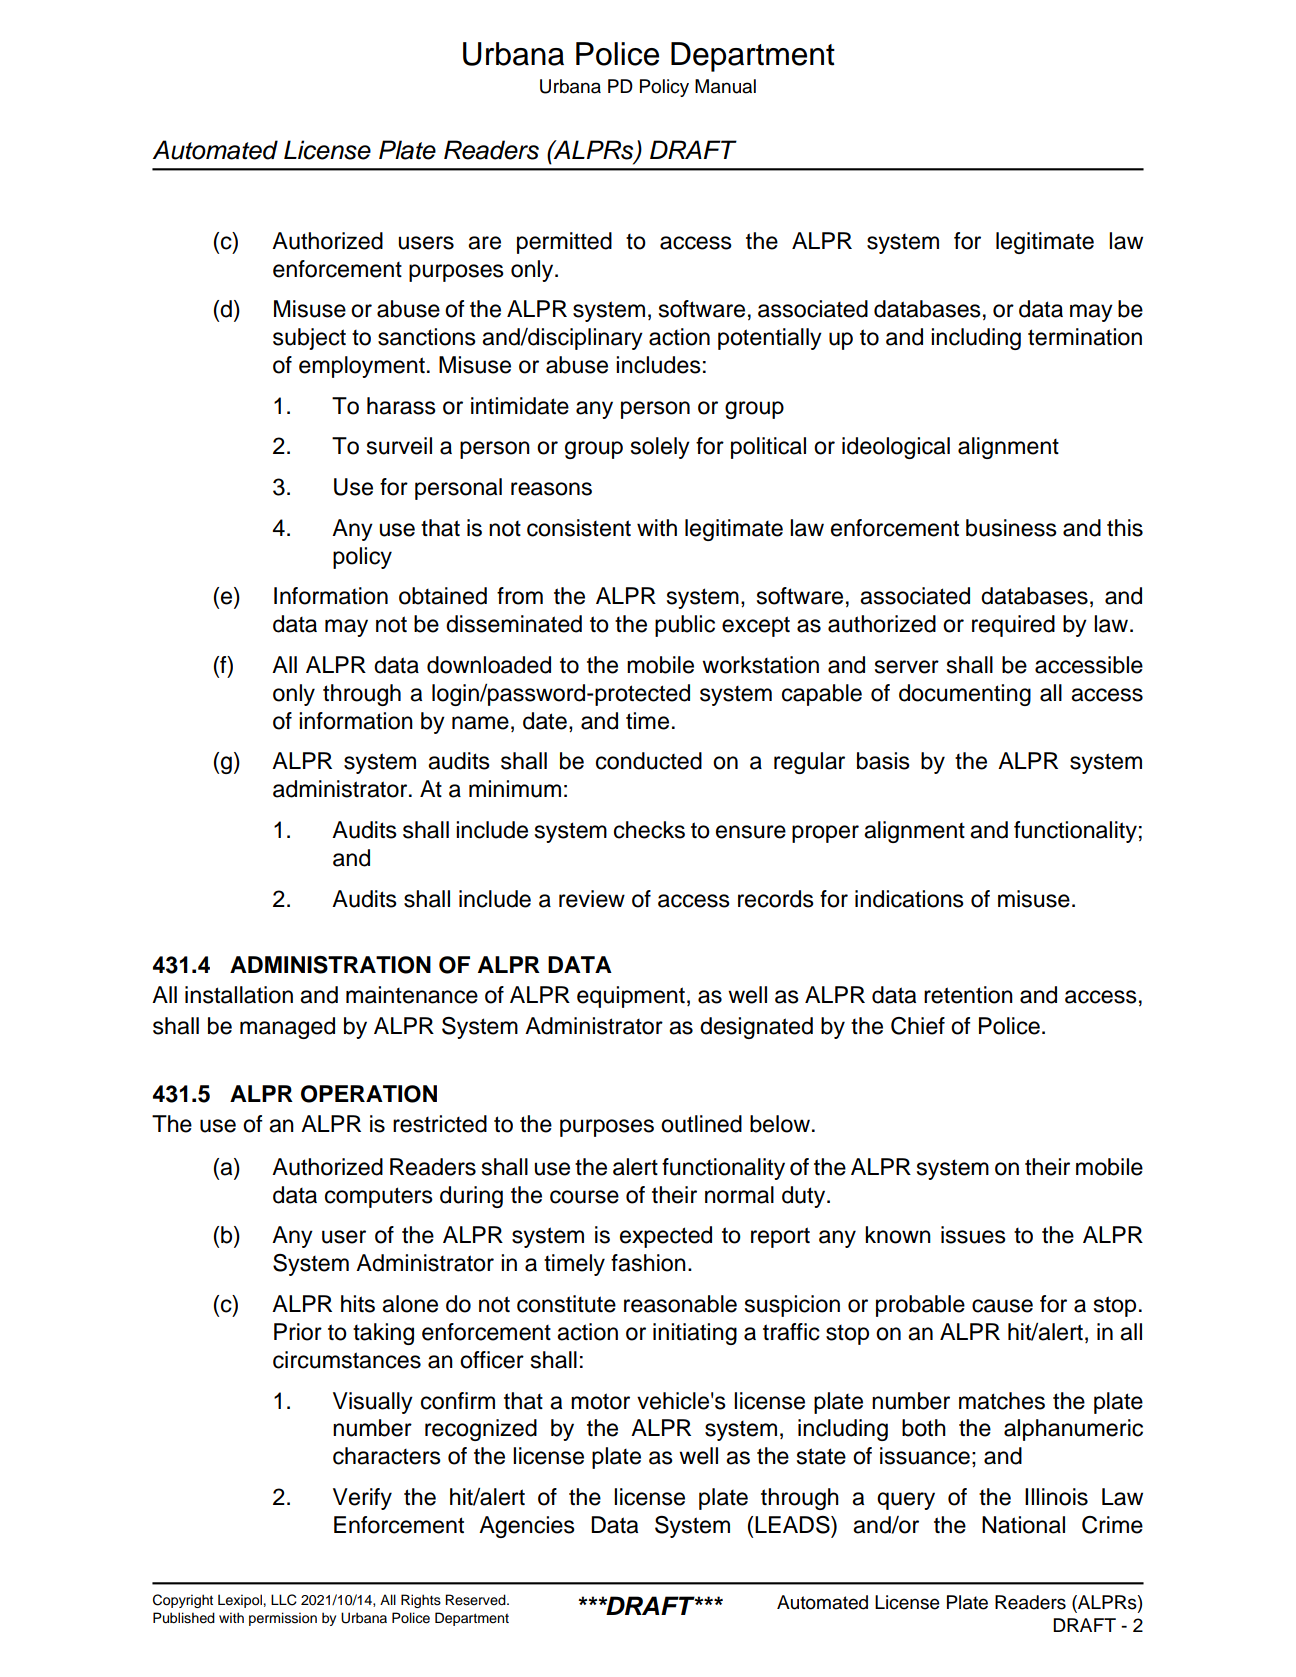 The height and width of the page is (1677, 1296). What do you see at coordinates (309, 339) in the page?
I see `subject` at bounding box center [309, 339].
